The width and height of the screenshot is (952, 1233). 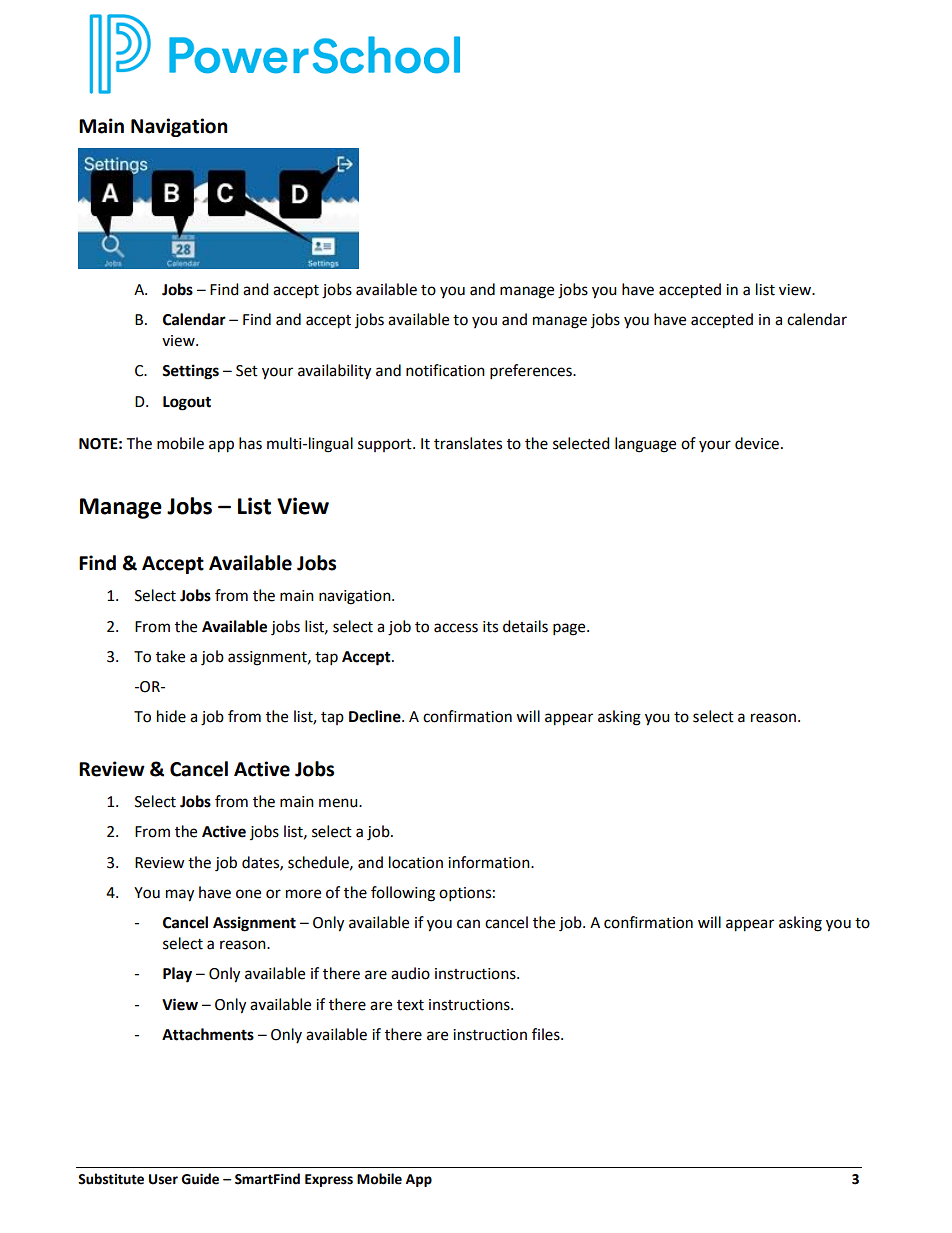 What do you see at coordinates (490, 862) in the screenshot?
I see `information` at bounding box center [490, 862].
